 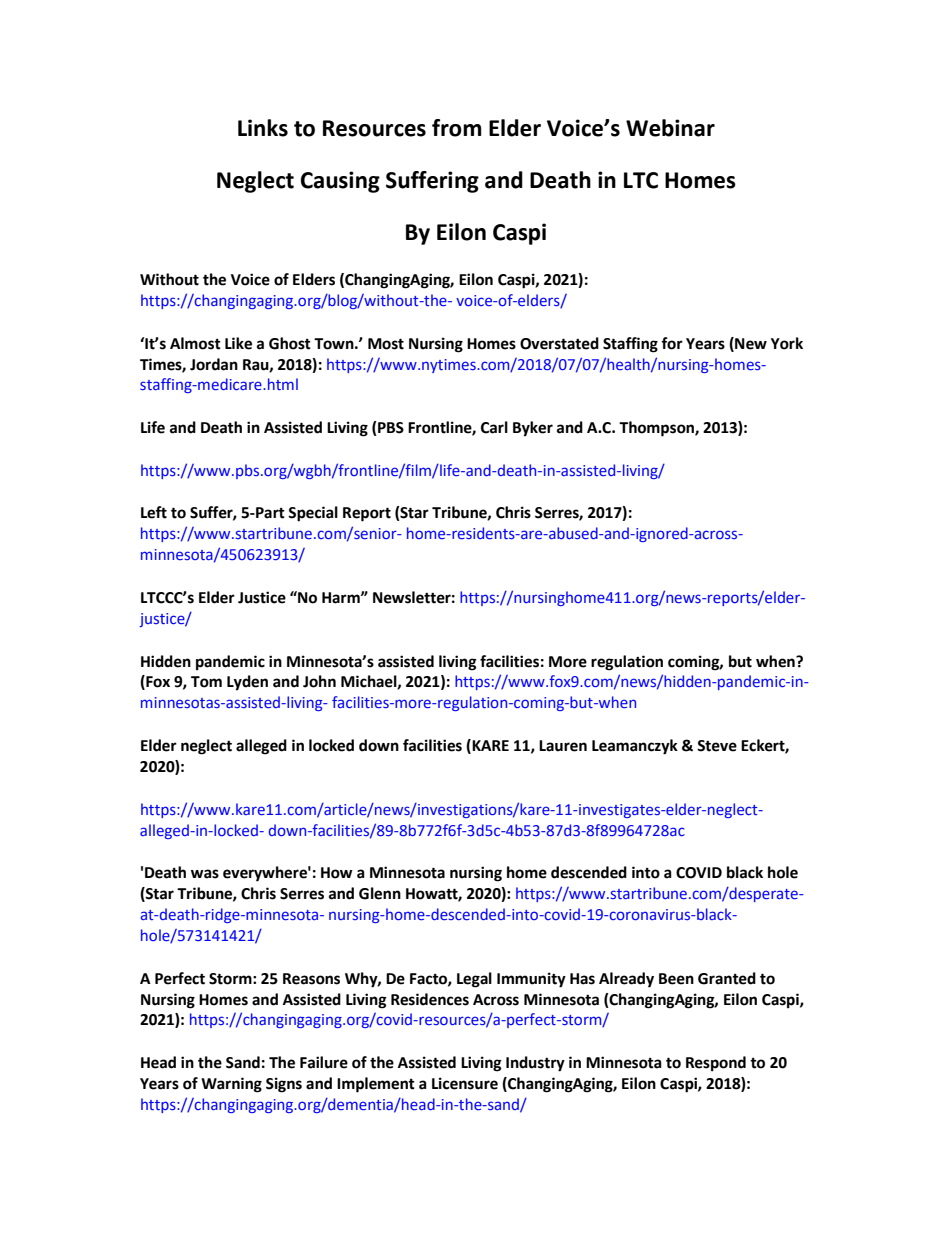 What do you see at coordinates (787, 343) in the document?
I see `York` at bounding box center [787, 343].
